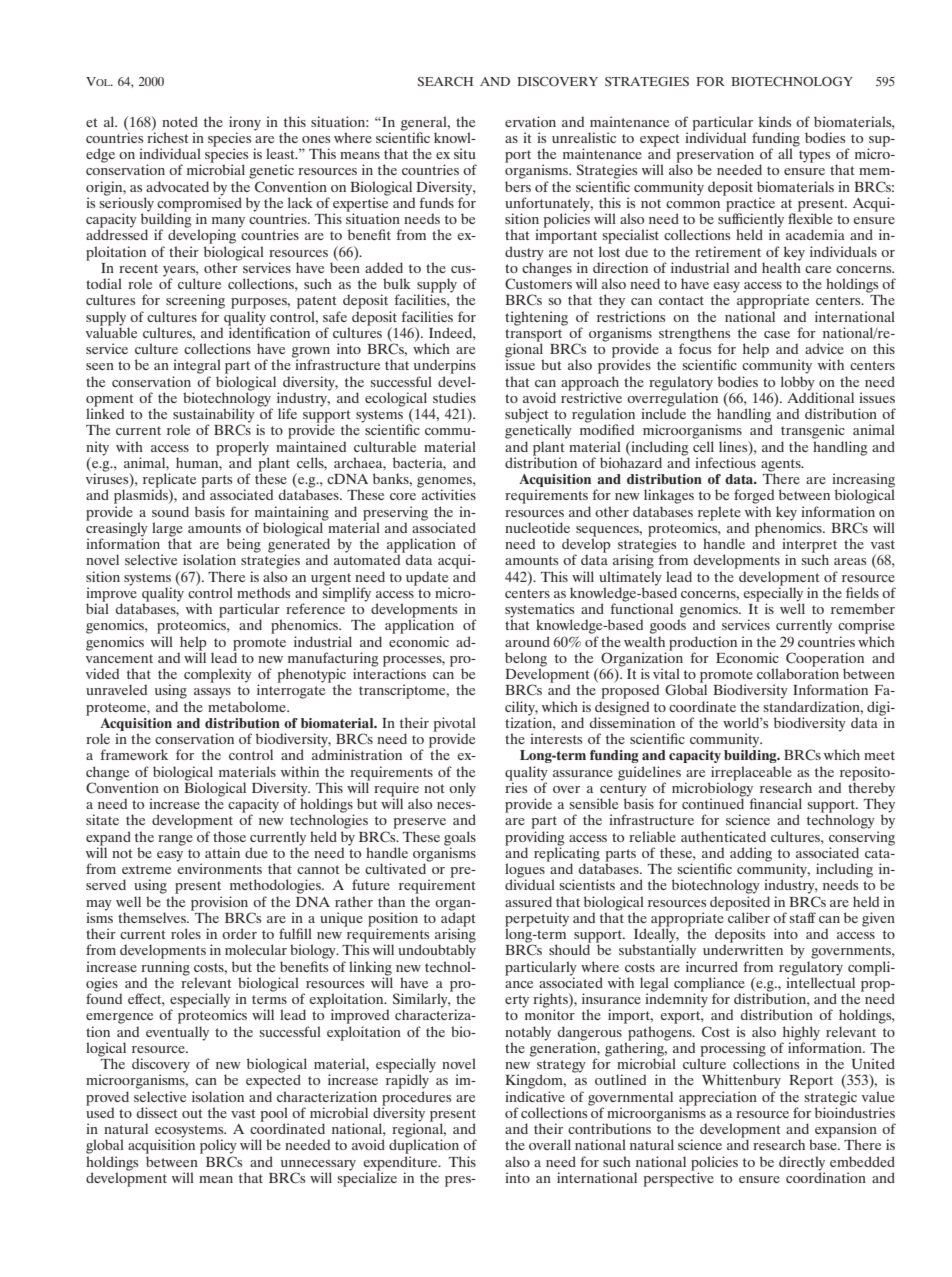 This screenshot has height=1277, width=952. Describe the element at coordinates (218, 1146) in the screenshot. I see `policy` at that location.
